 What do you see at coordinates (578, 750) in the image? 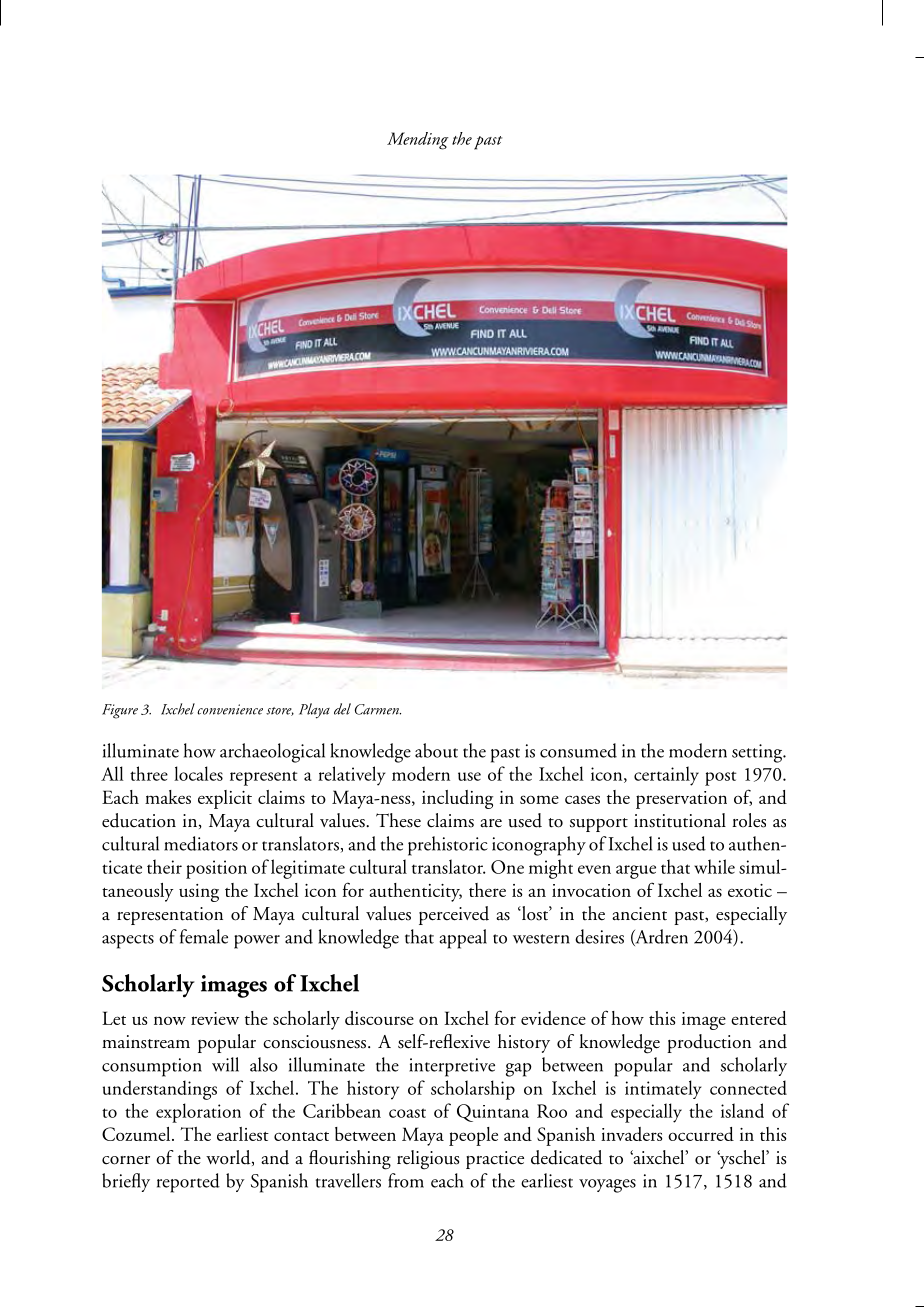
I see `consumed` at bounding box center [578, 750].
